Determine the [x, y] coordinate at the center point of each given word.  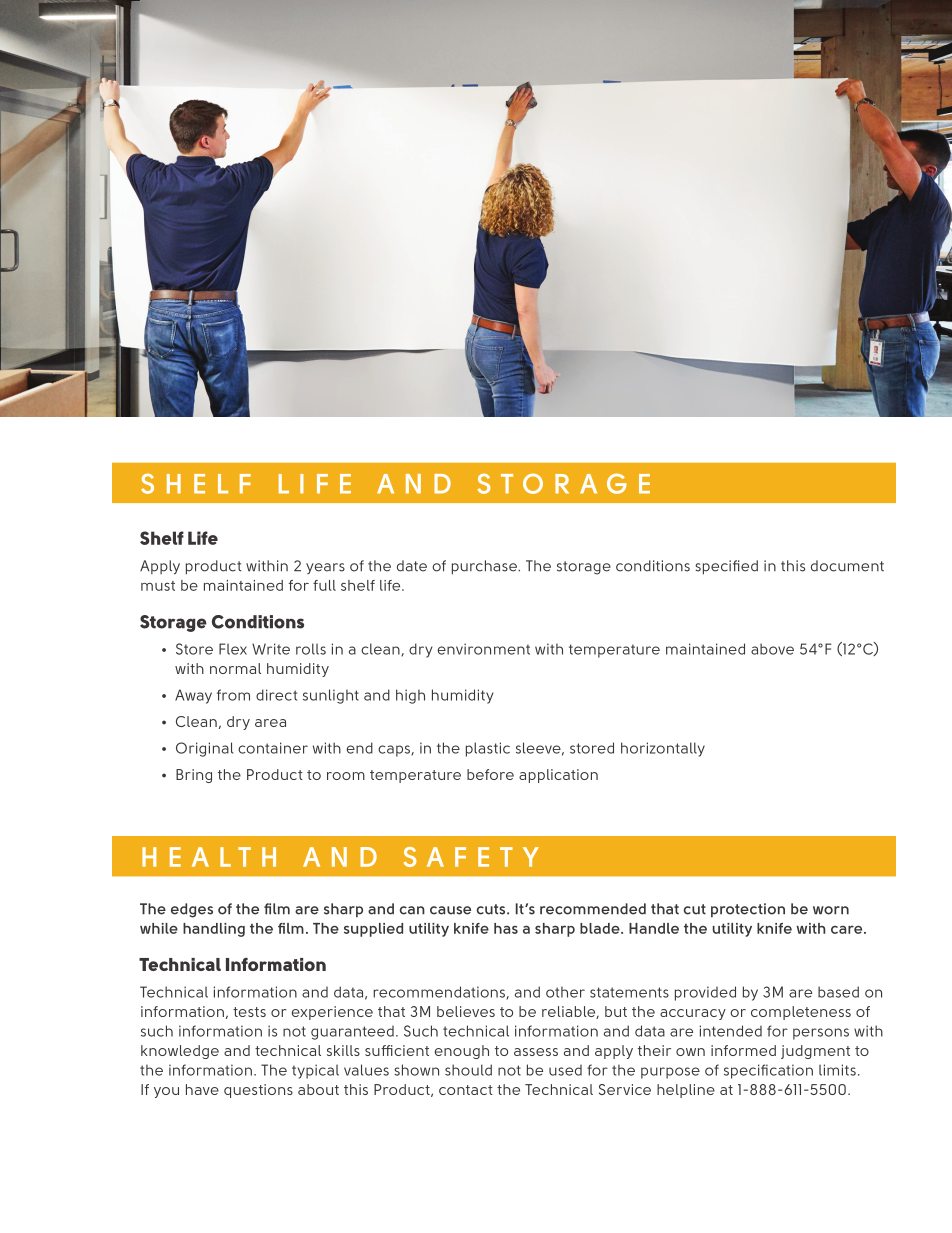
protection [748, 910]
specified [726, 567]
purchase [485, 567]
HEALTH [209, 857]
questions [258, 1091]
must [158, 586]
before [490, 774]
